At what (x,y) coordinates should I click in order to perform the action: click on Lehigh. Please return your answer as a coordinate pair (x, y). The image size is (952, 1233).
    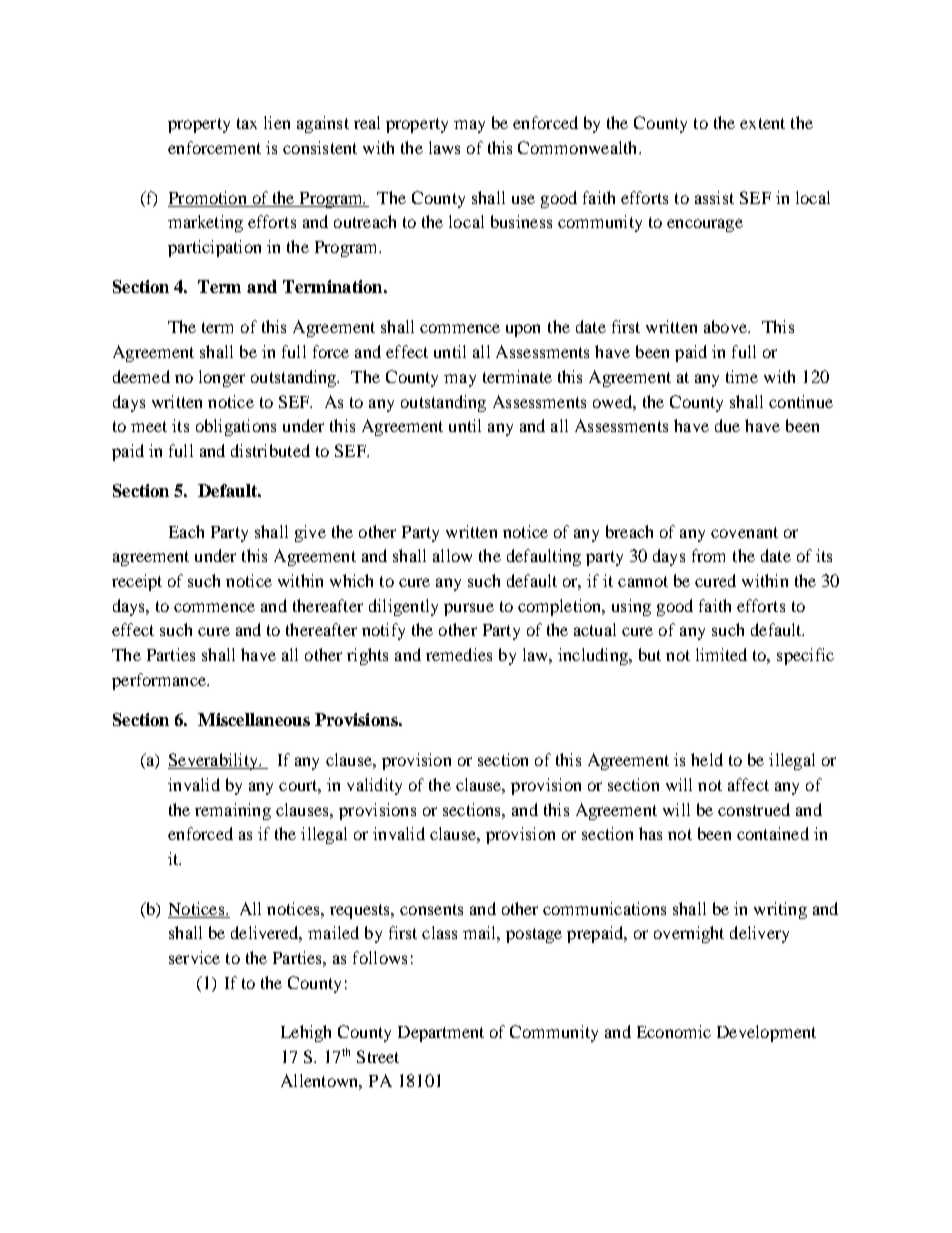
    Looking at the image, I should click on (306, 1033).
